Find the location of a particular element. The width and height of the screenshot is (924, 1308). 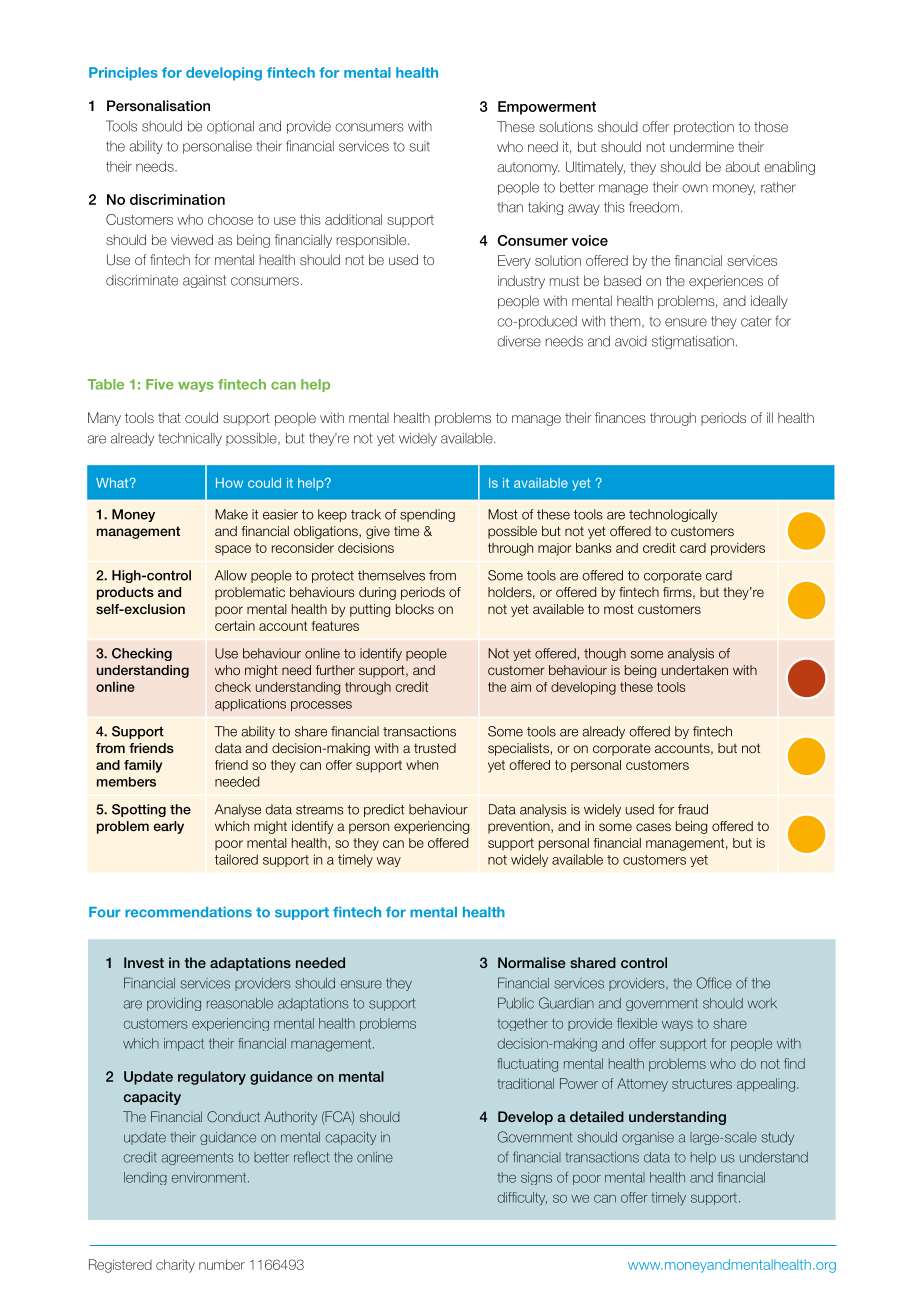

diverse is located at coordinates (519, 341).
